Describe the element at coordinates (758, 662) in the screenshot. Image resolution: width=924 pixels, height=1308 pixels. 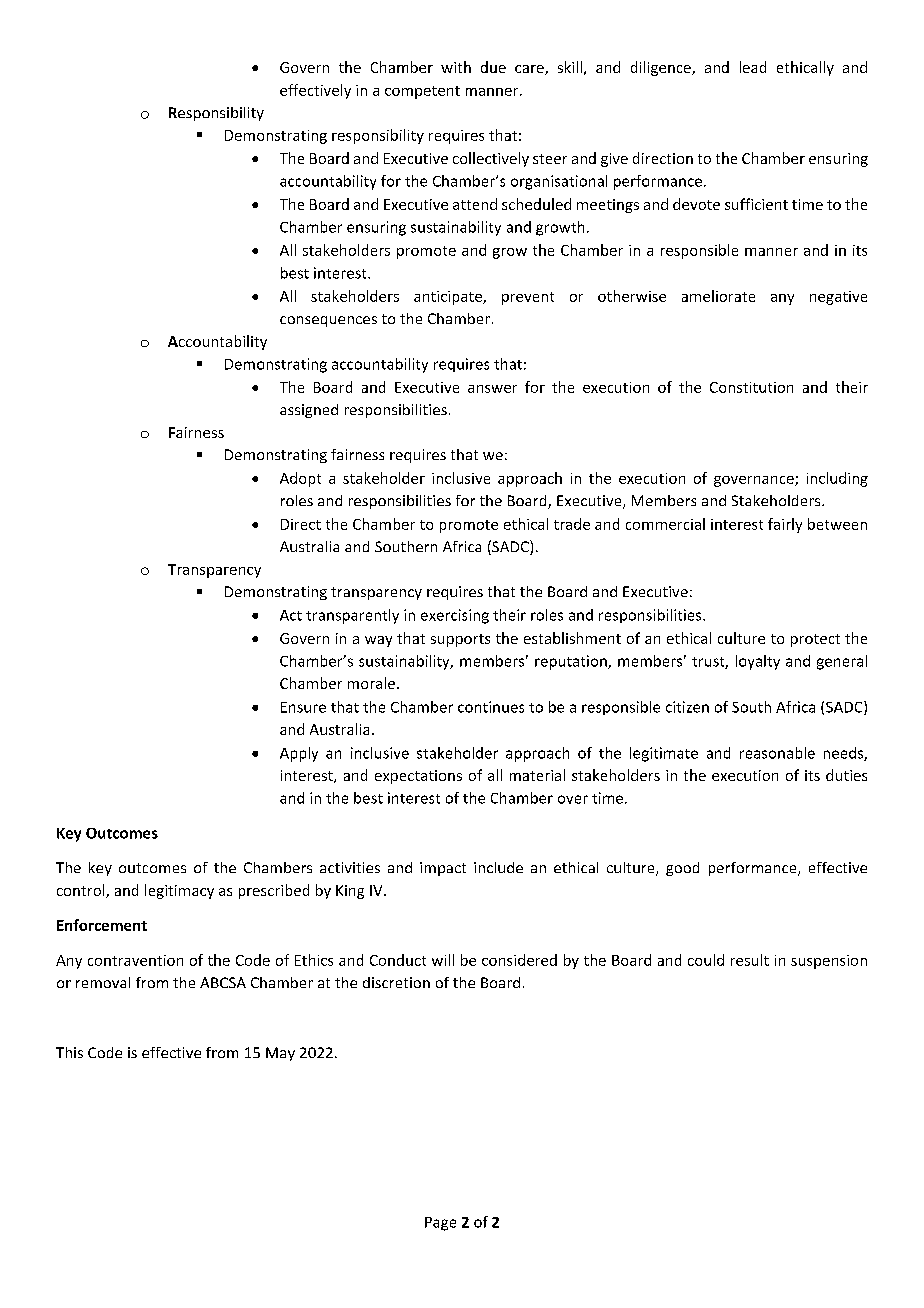
I see `loyalty` at that location.
